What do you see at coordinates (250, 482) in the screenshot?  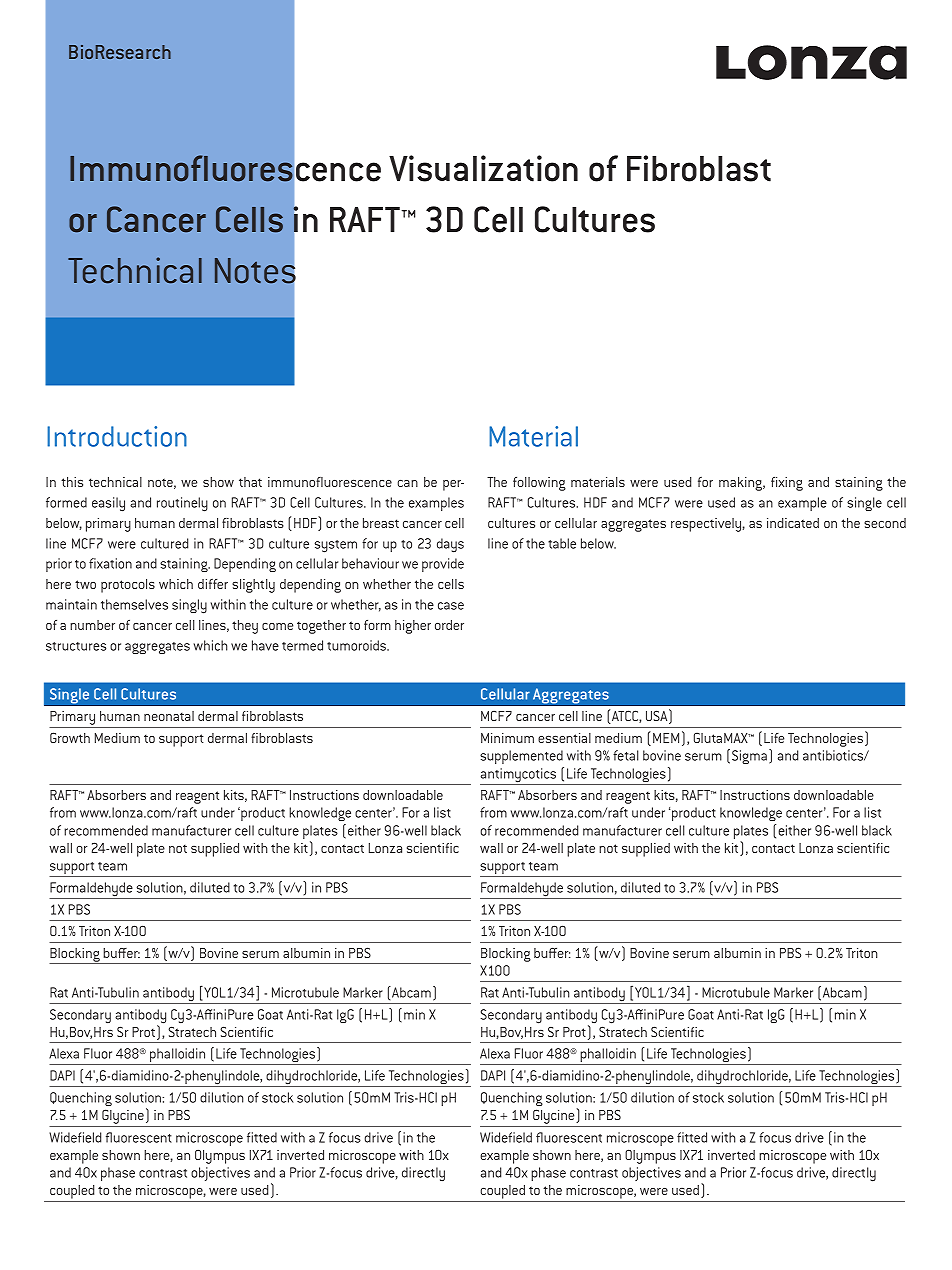 I see `that` at bounding box center [250, 482].
